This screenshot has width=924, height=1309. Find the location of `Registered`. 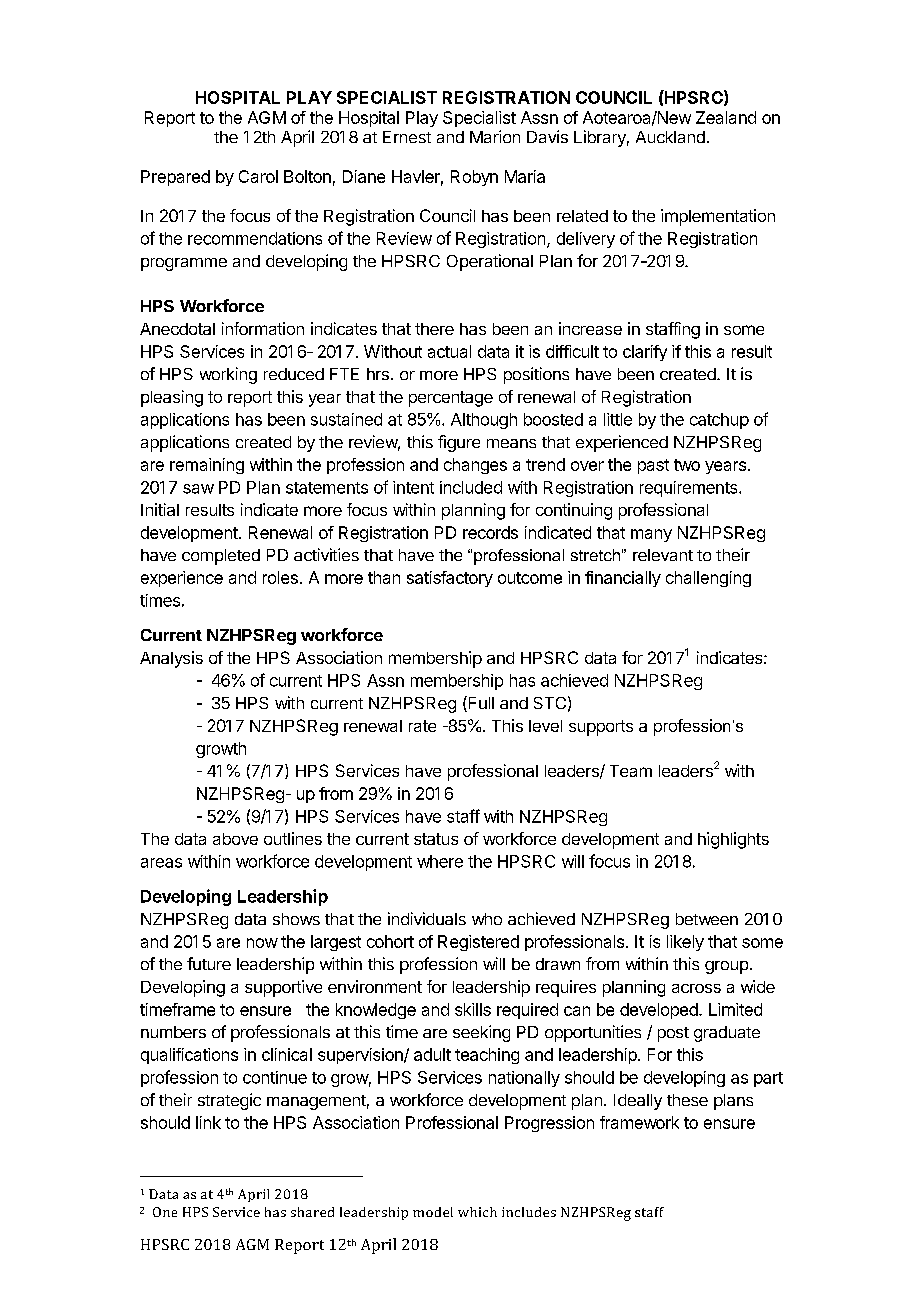

Registered is located at coordinates (478, 943).
